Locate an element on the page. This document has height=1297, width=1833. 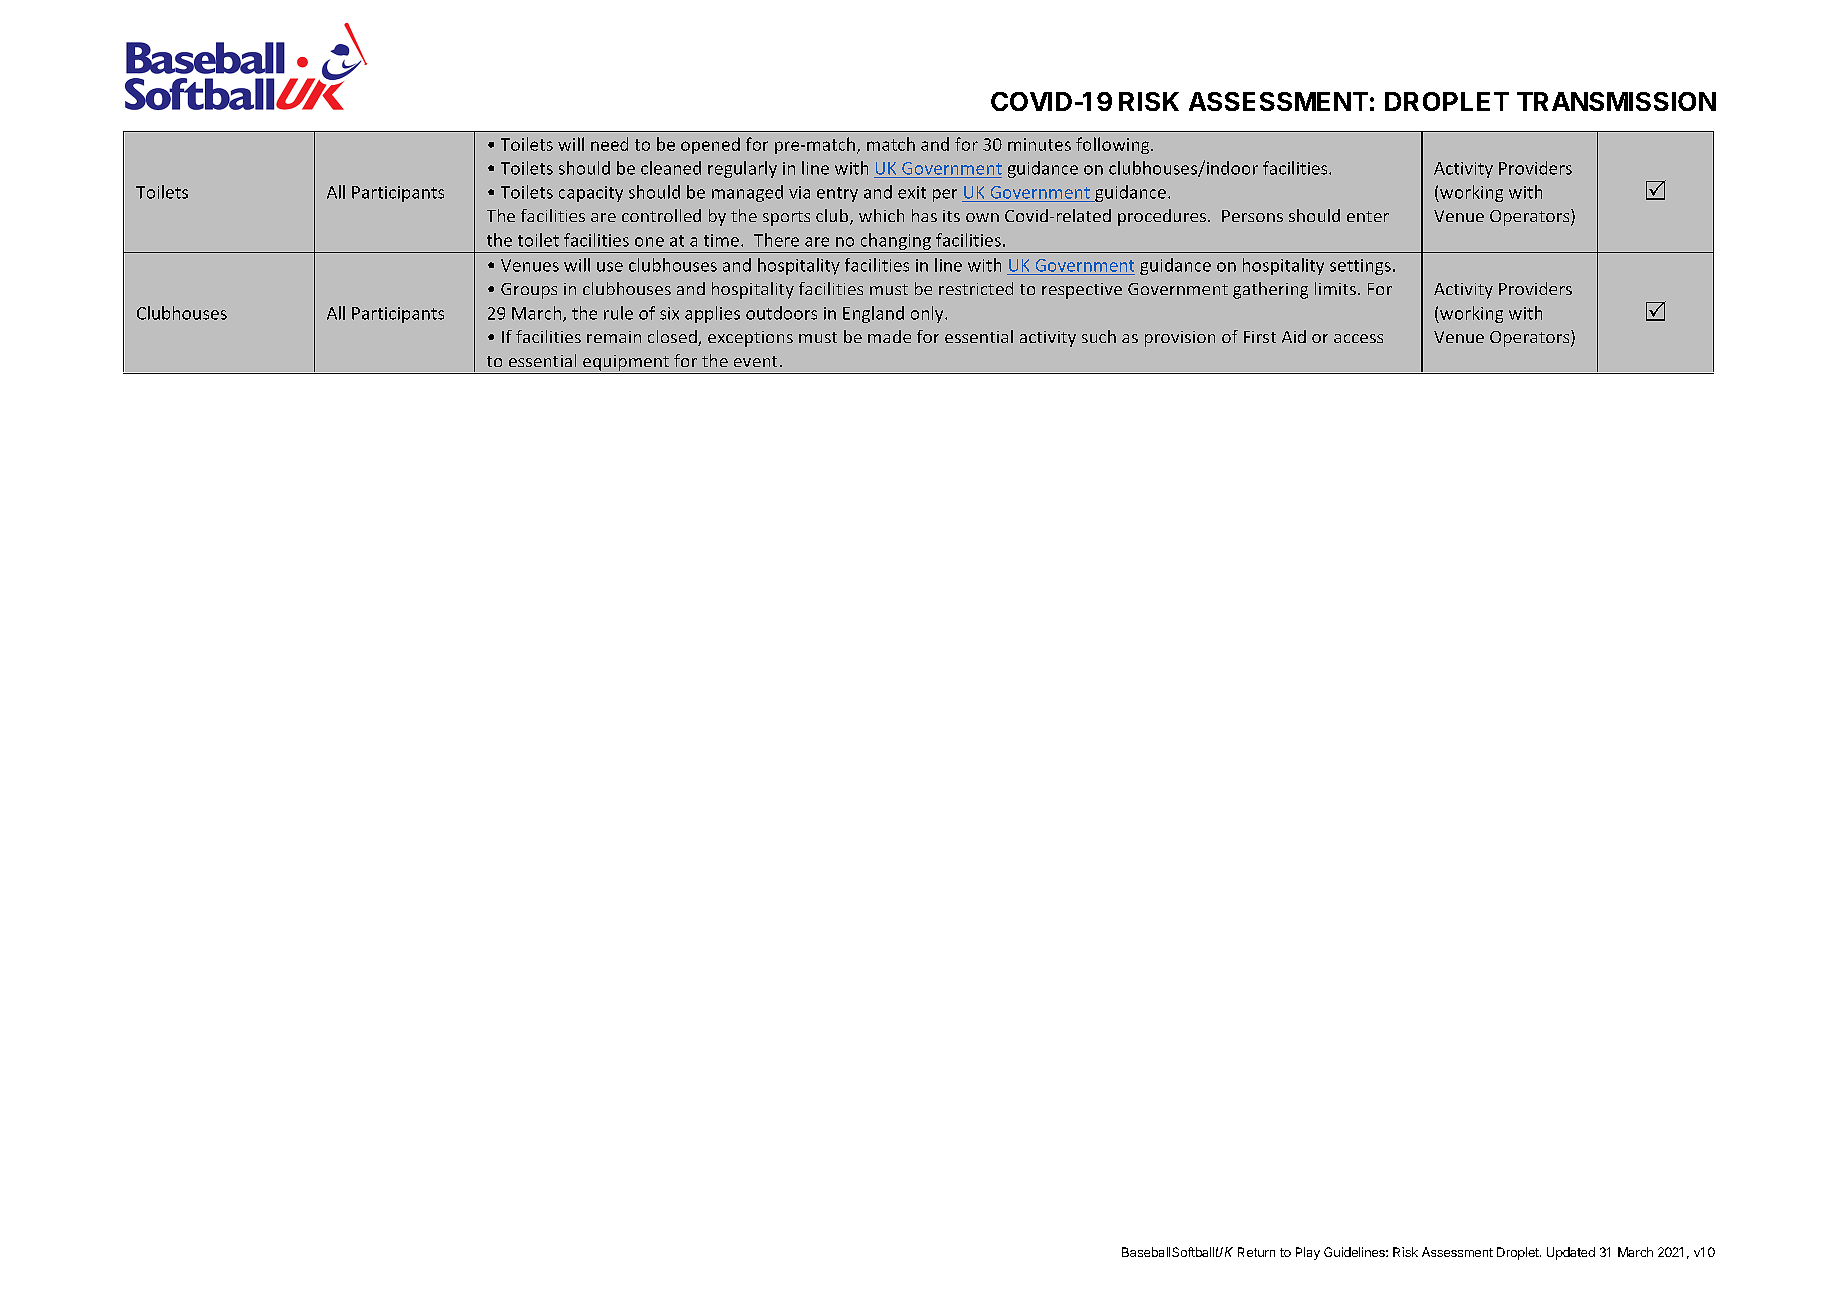
event is located at coordinates (755, 361).
